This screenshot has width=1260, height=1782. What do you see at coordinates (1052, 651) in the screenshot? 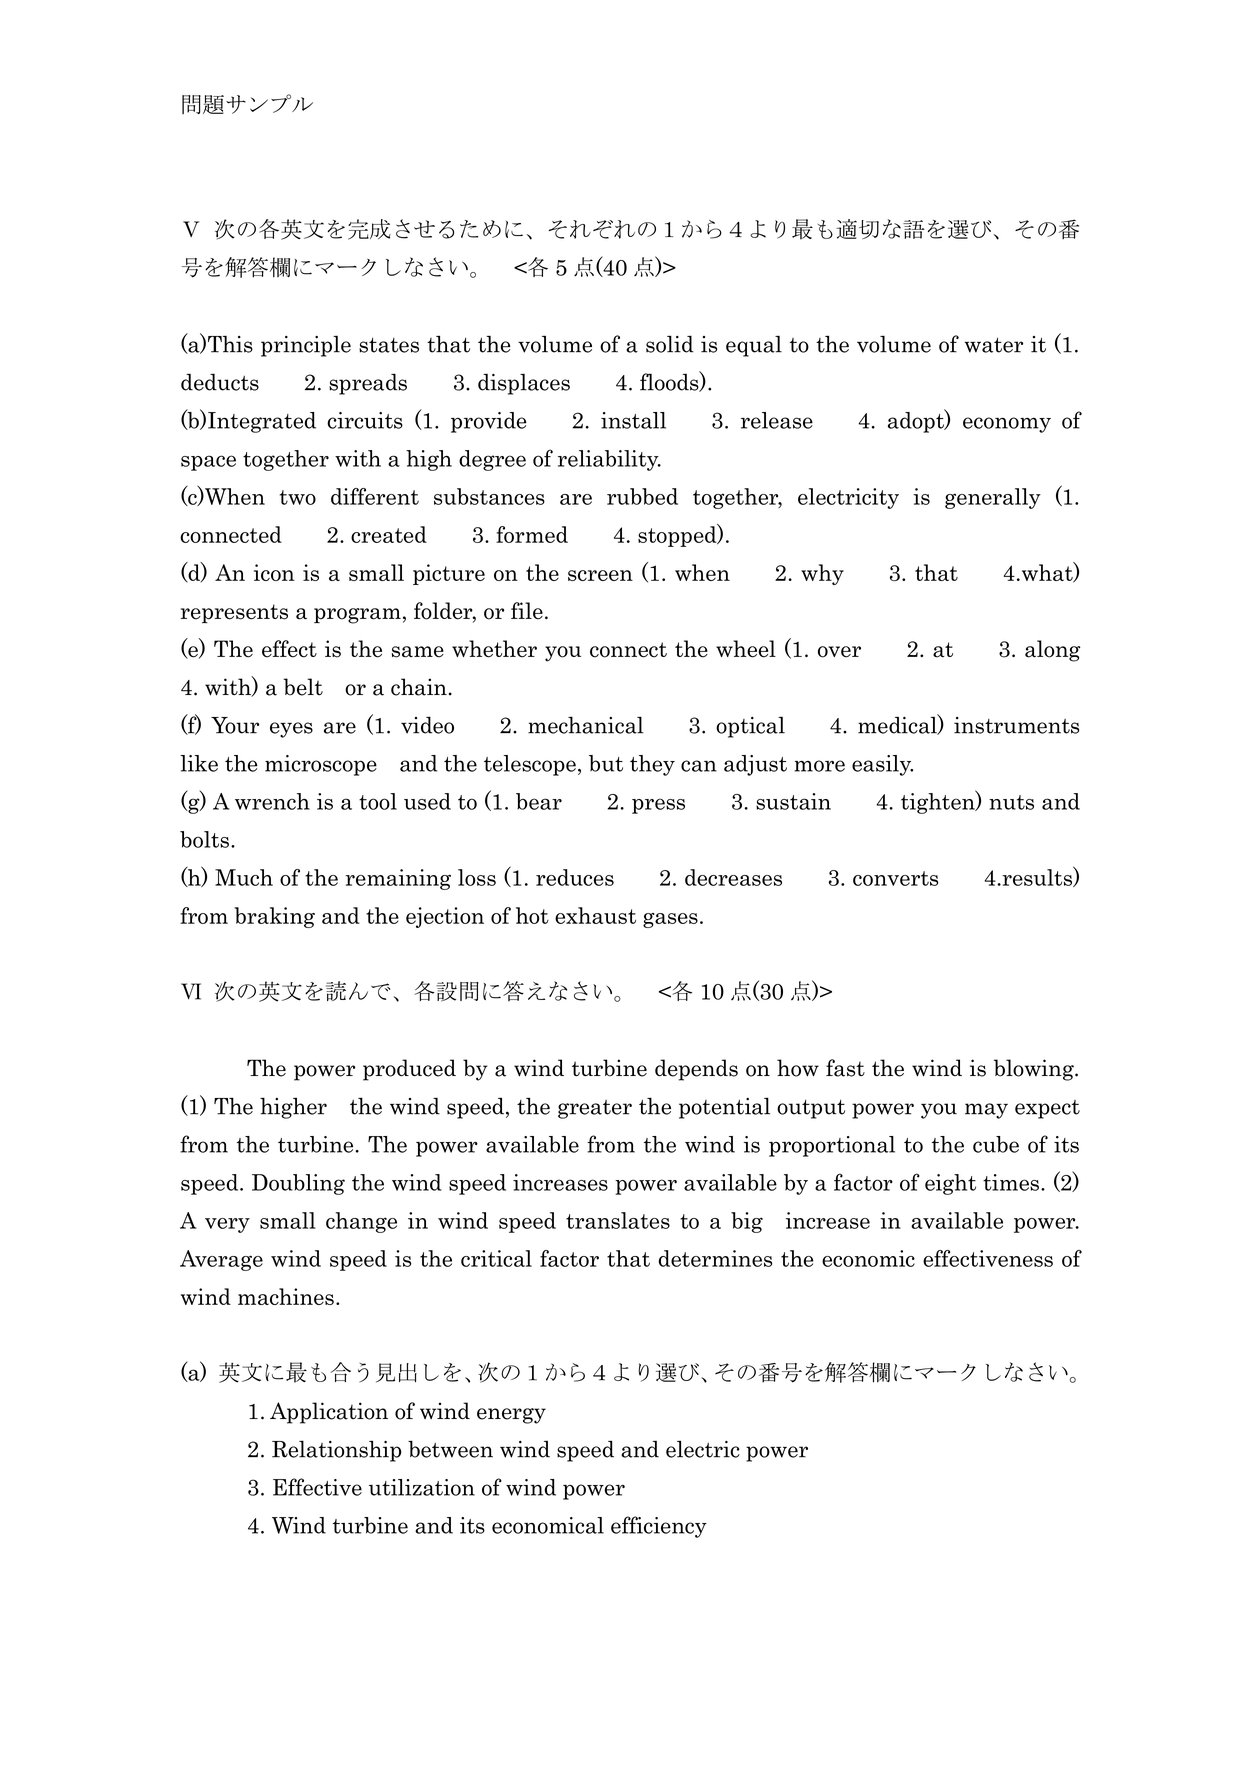
I see `along` at bounding box center [1052, 651].
